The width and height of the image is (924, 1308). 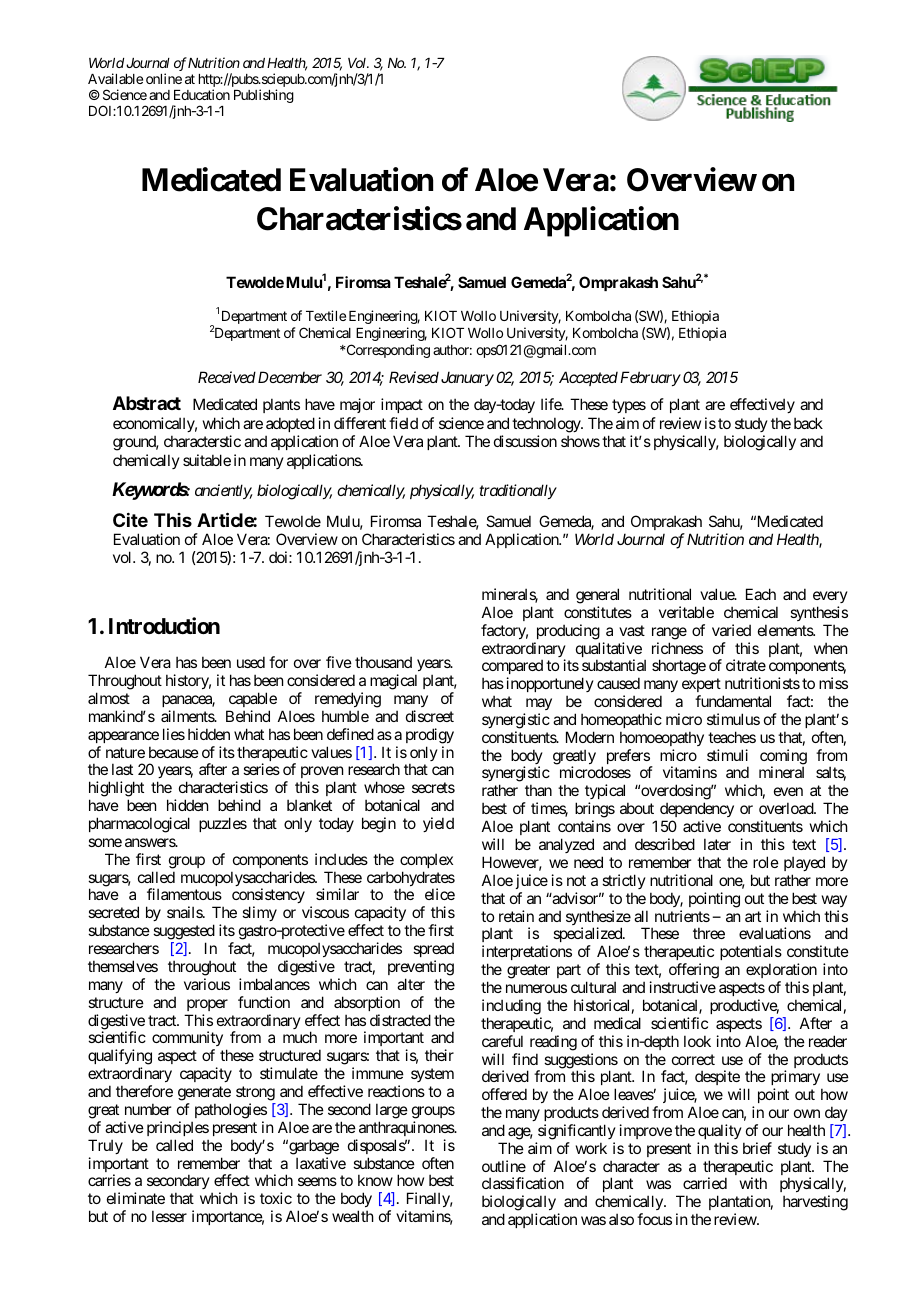 I want to click on later, so click(x=717, y=844).
